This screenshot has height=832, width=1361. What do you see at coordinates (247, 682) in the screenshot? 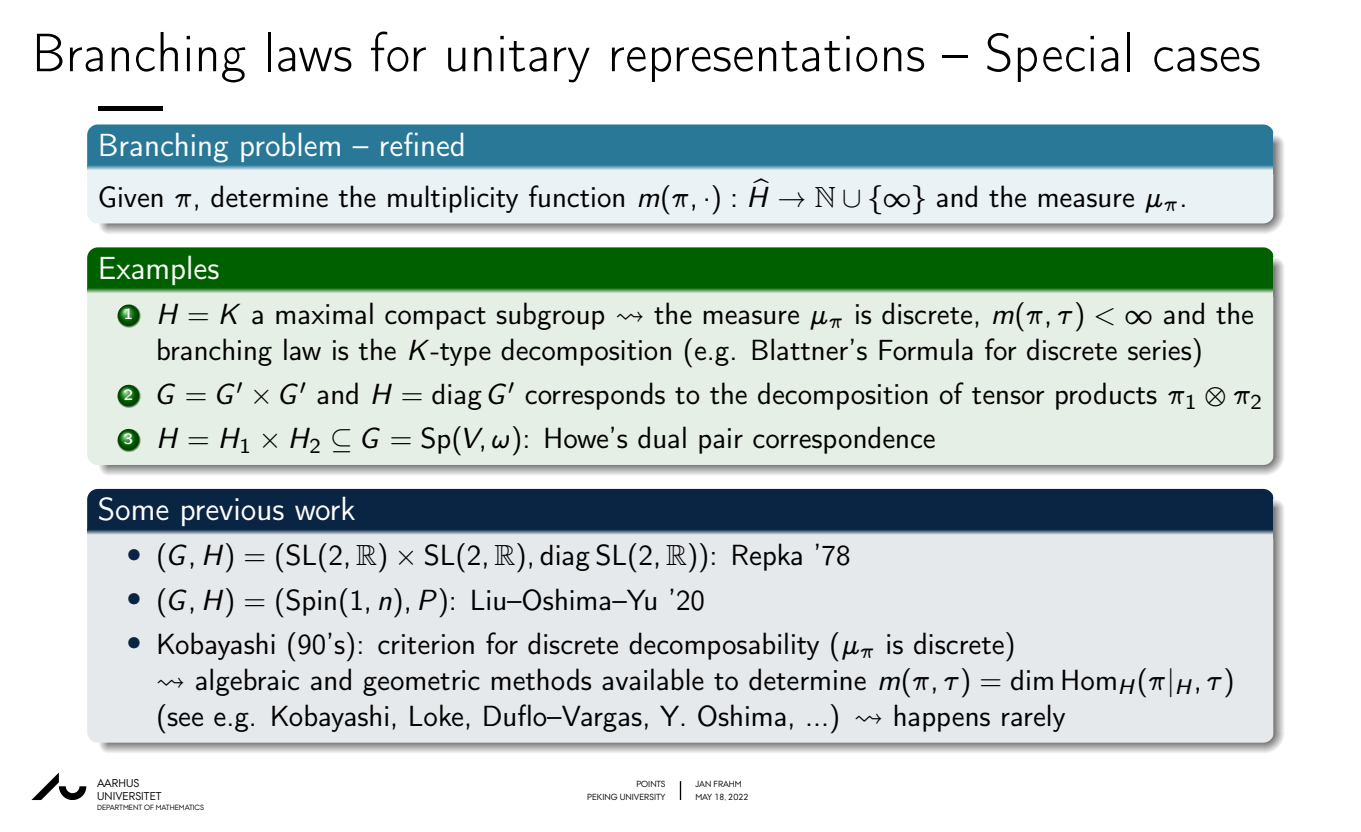
I see `algebraic` at bounding box center [247, 682].
